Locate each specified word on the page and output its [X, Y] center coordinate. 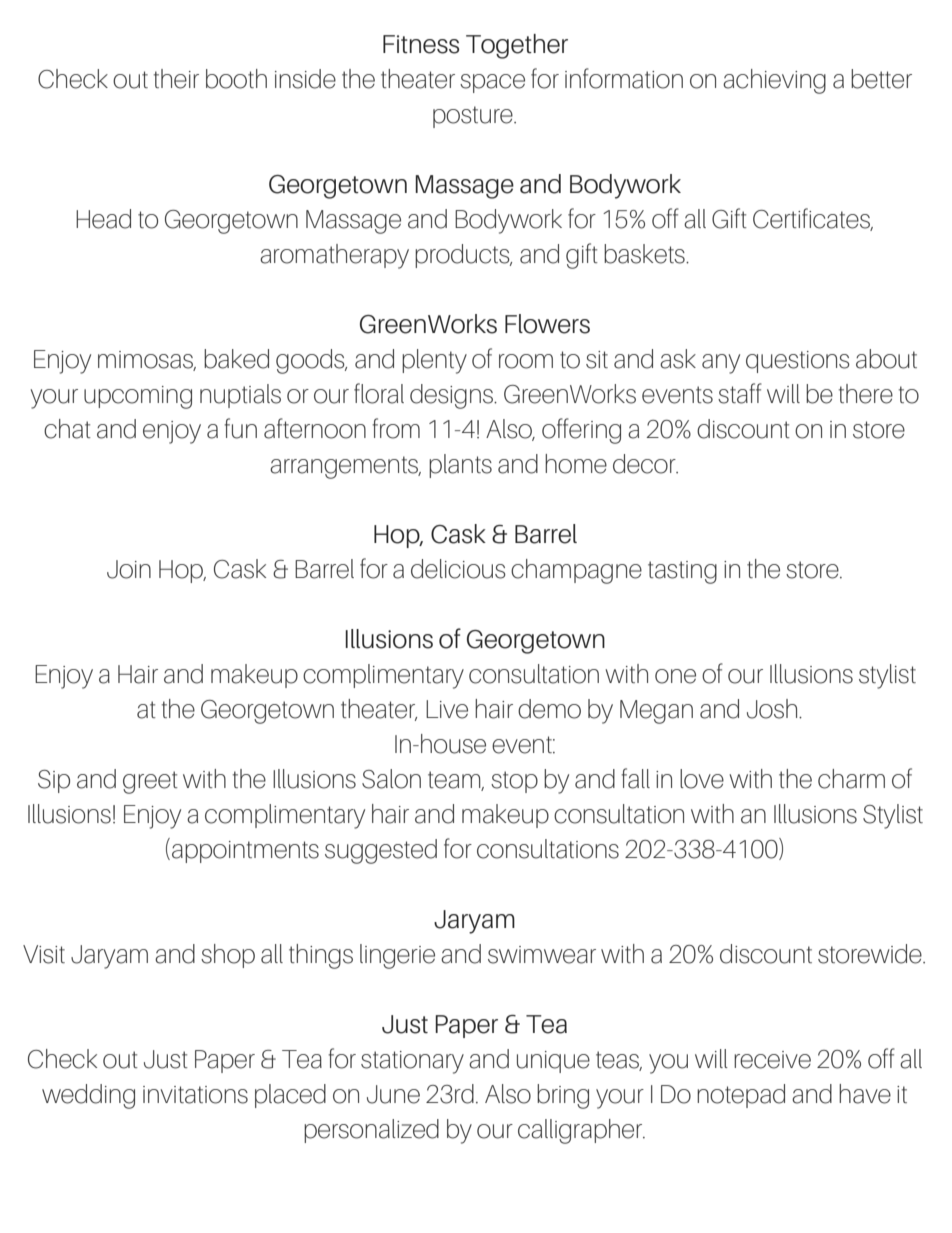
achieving [774, 81]
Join [129, 569]
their [176, 79]
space [492, 83]
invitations [195, 1095]
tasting [682, 572]
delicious [458, 569]
